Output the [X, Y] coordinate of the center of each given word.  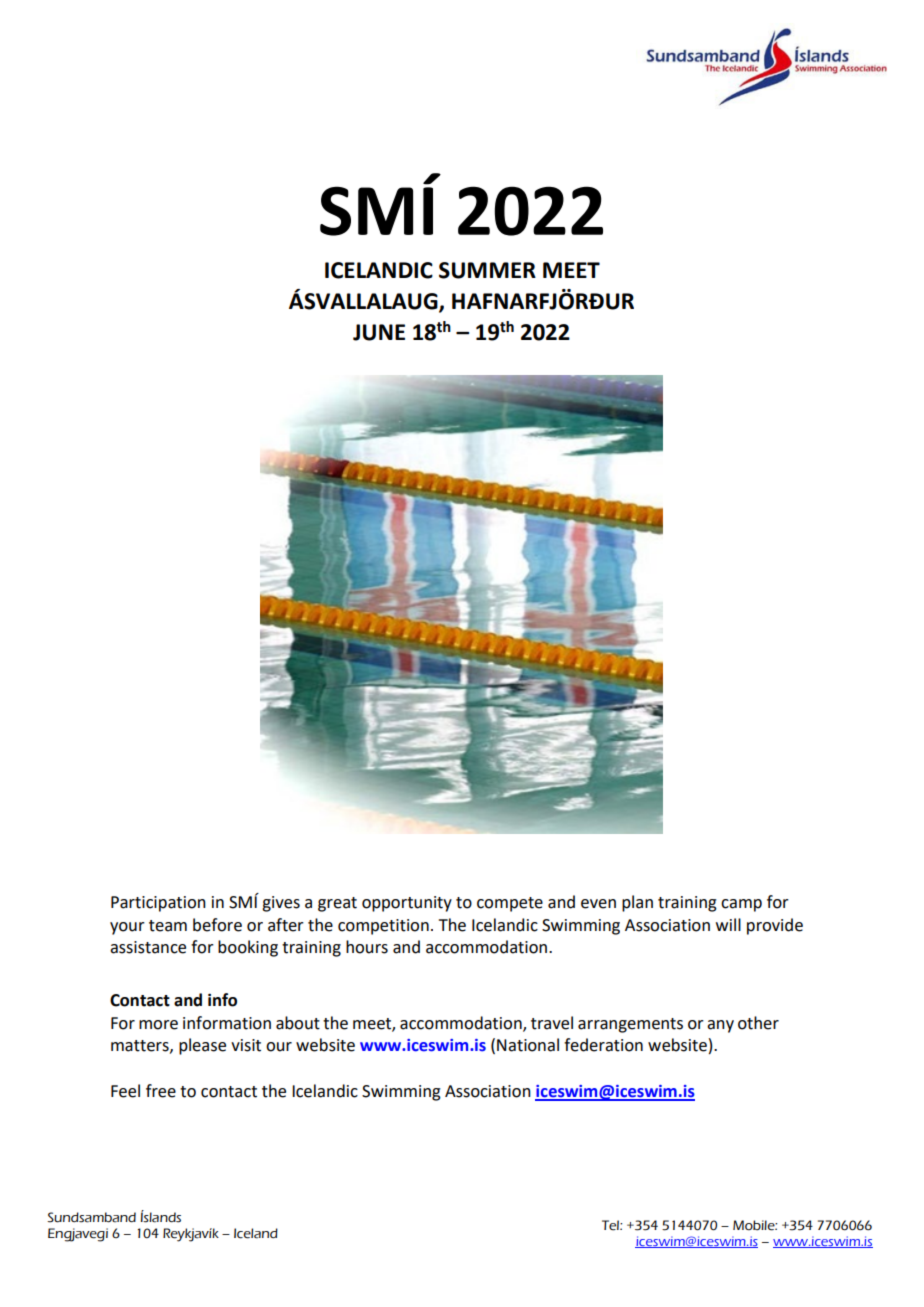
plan [637, 903]
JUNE [379, 332]
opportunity [407, 904]
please [202, 1046]
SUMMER [487, 270]
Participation [158, 904]
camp [741, 905]
